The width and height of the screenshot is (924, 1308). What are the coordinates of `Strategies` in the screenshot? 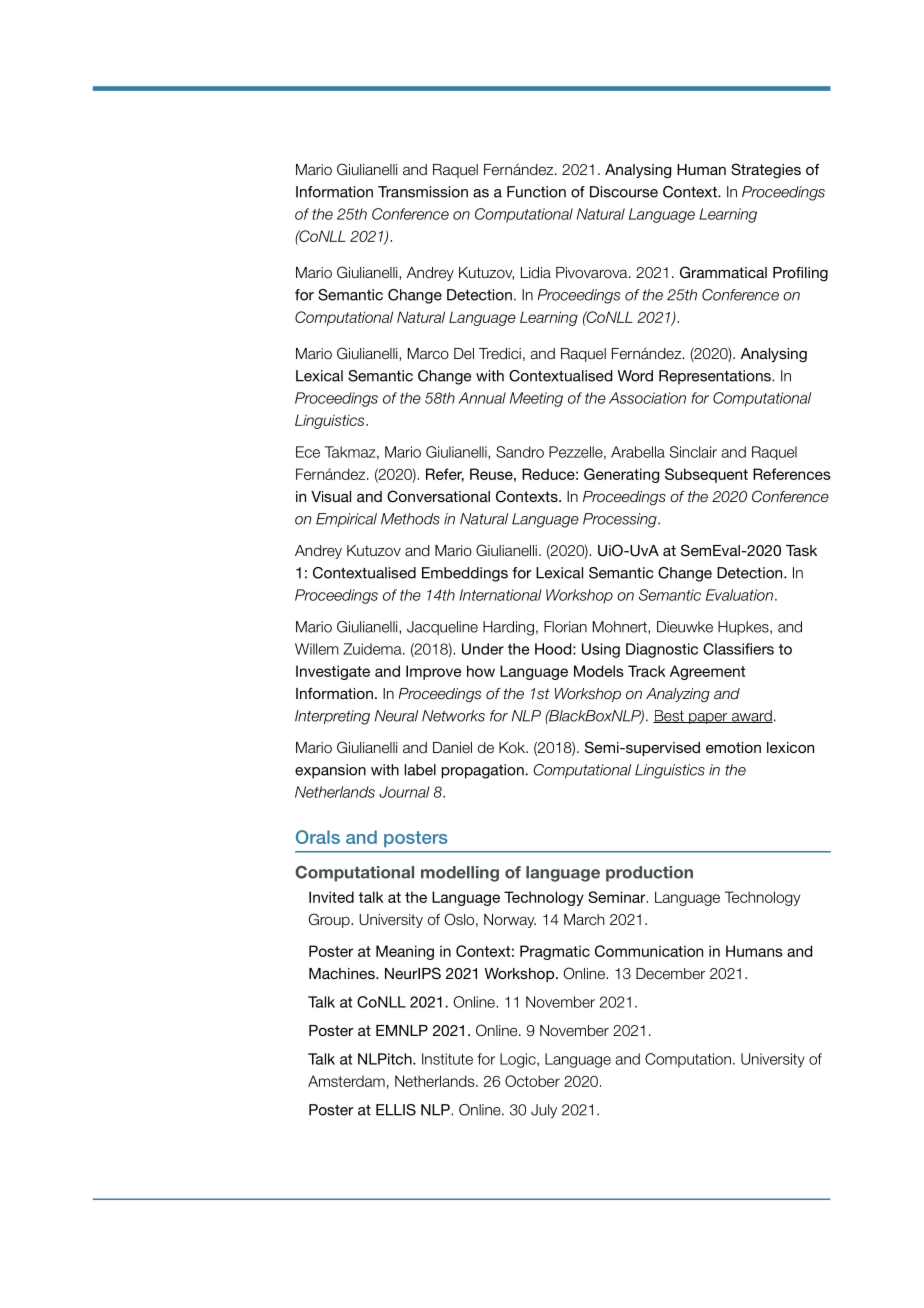 It's located at (766, 171).
